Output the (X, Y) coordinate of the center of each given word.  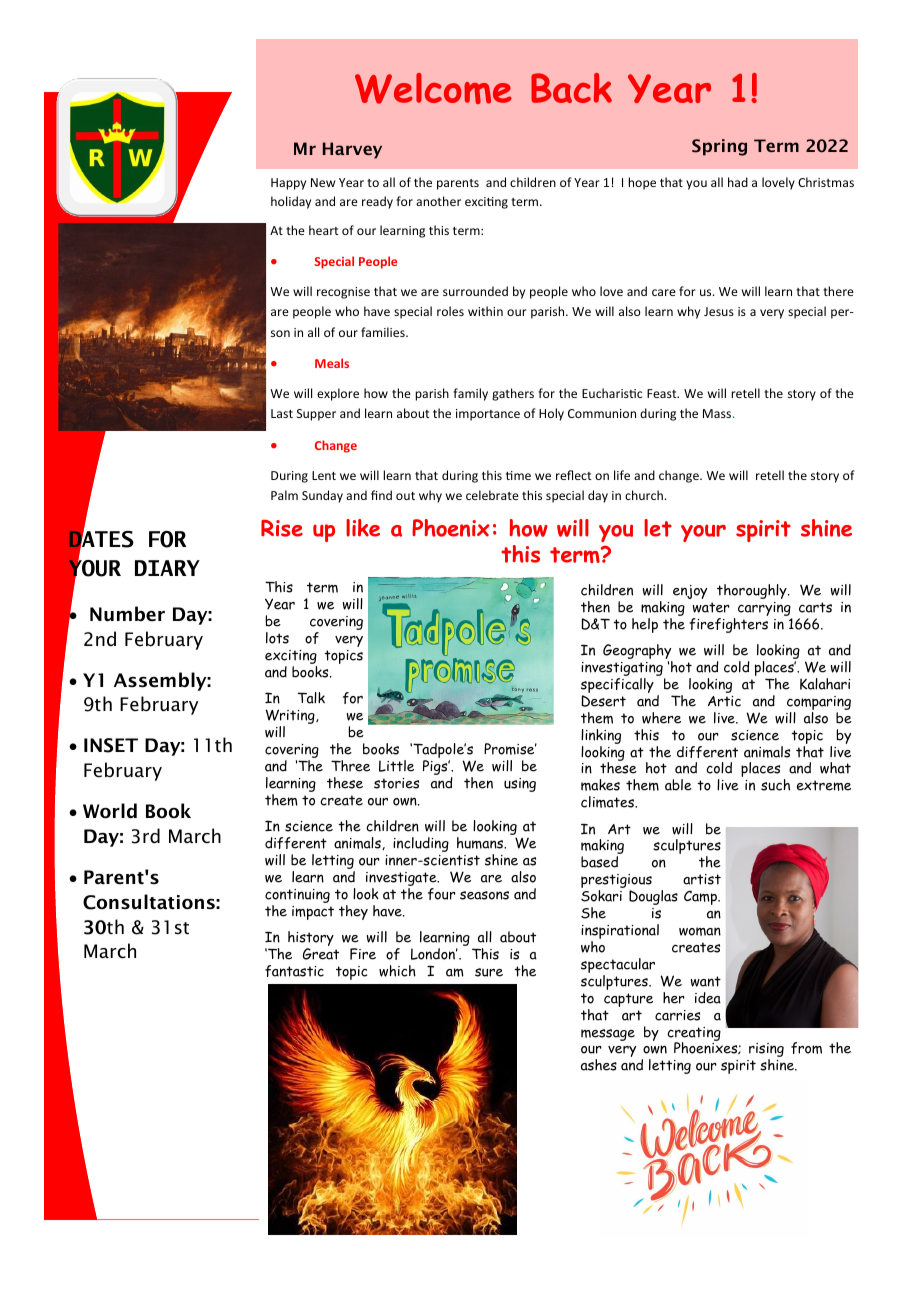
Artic (724, 701)
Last (282, 413)
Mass (717, 413)
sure (489, 972)
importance (488, 415)
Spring (719, 147)
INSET (111, 745)
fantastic (294, 971)
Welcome (433, 88)
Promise (510, 749)
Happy (288, 184)
